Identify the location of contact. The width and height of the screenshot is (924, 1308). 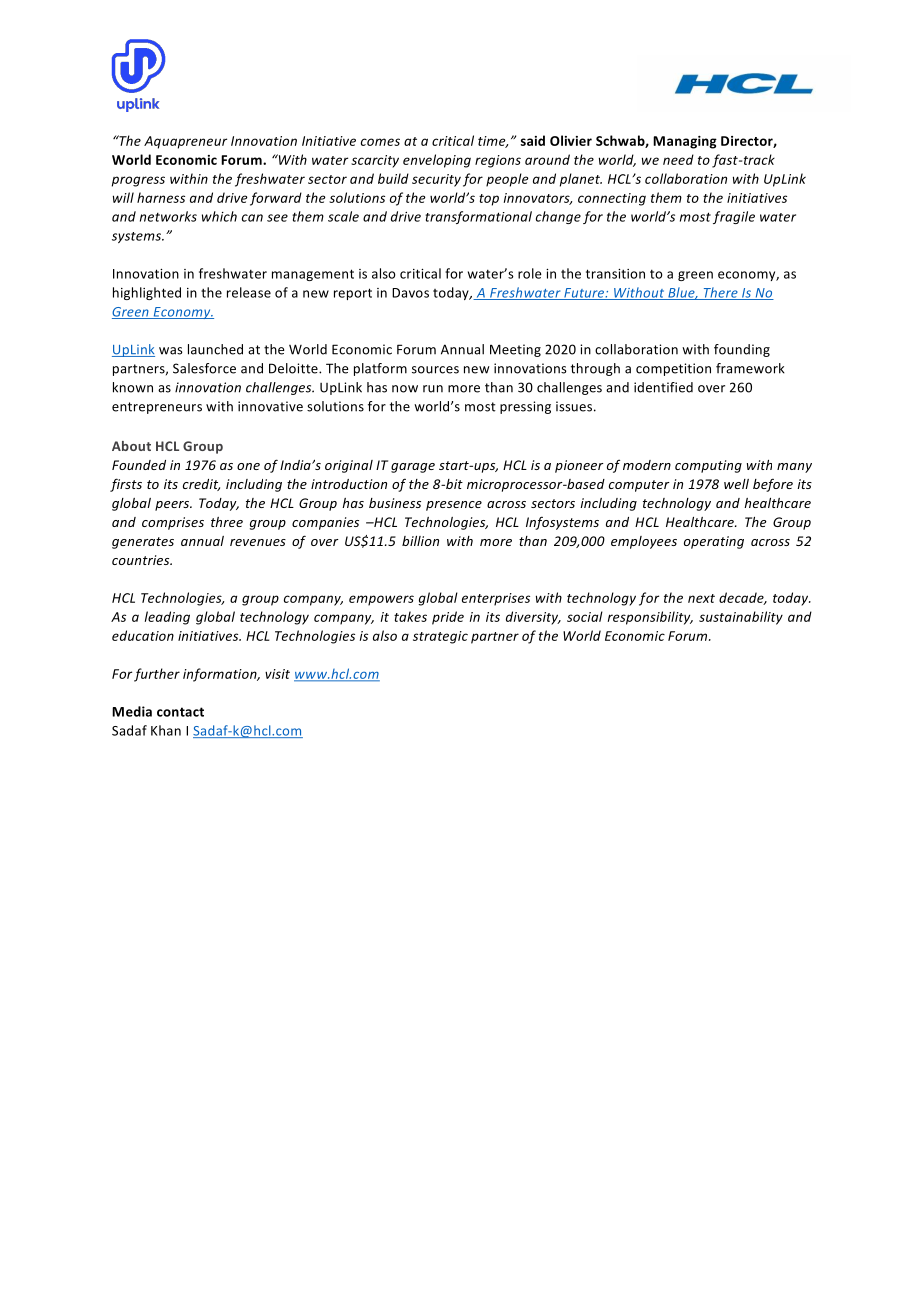
(180, 712).
